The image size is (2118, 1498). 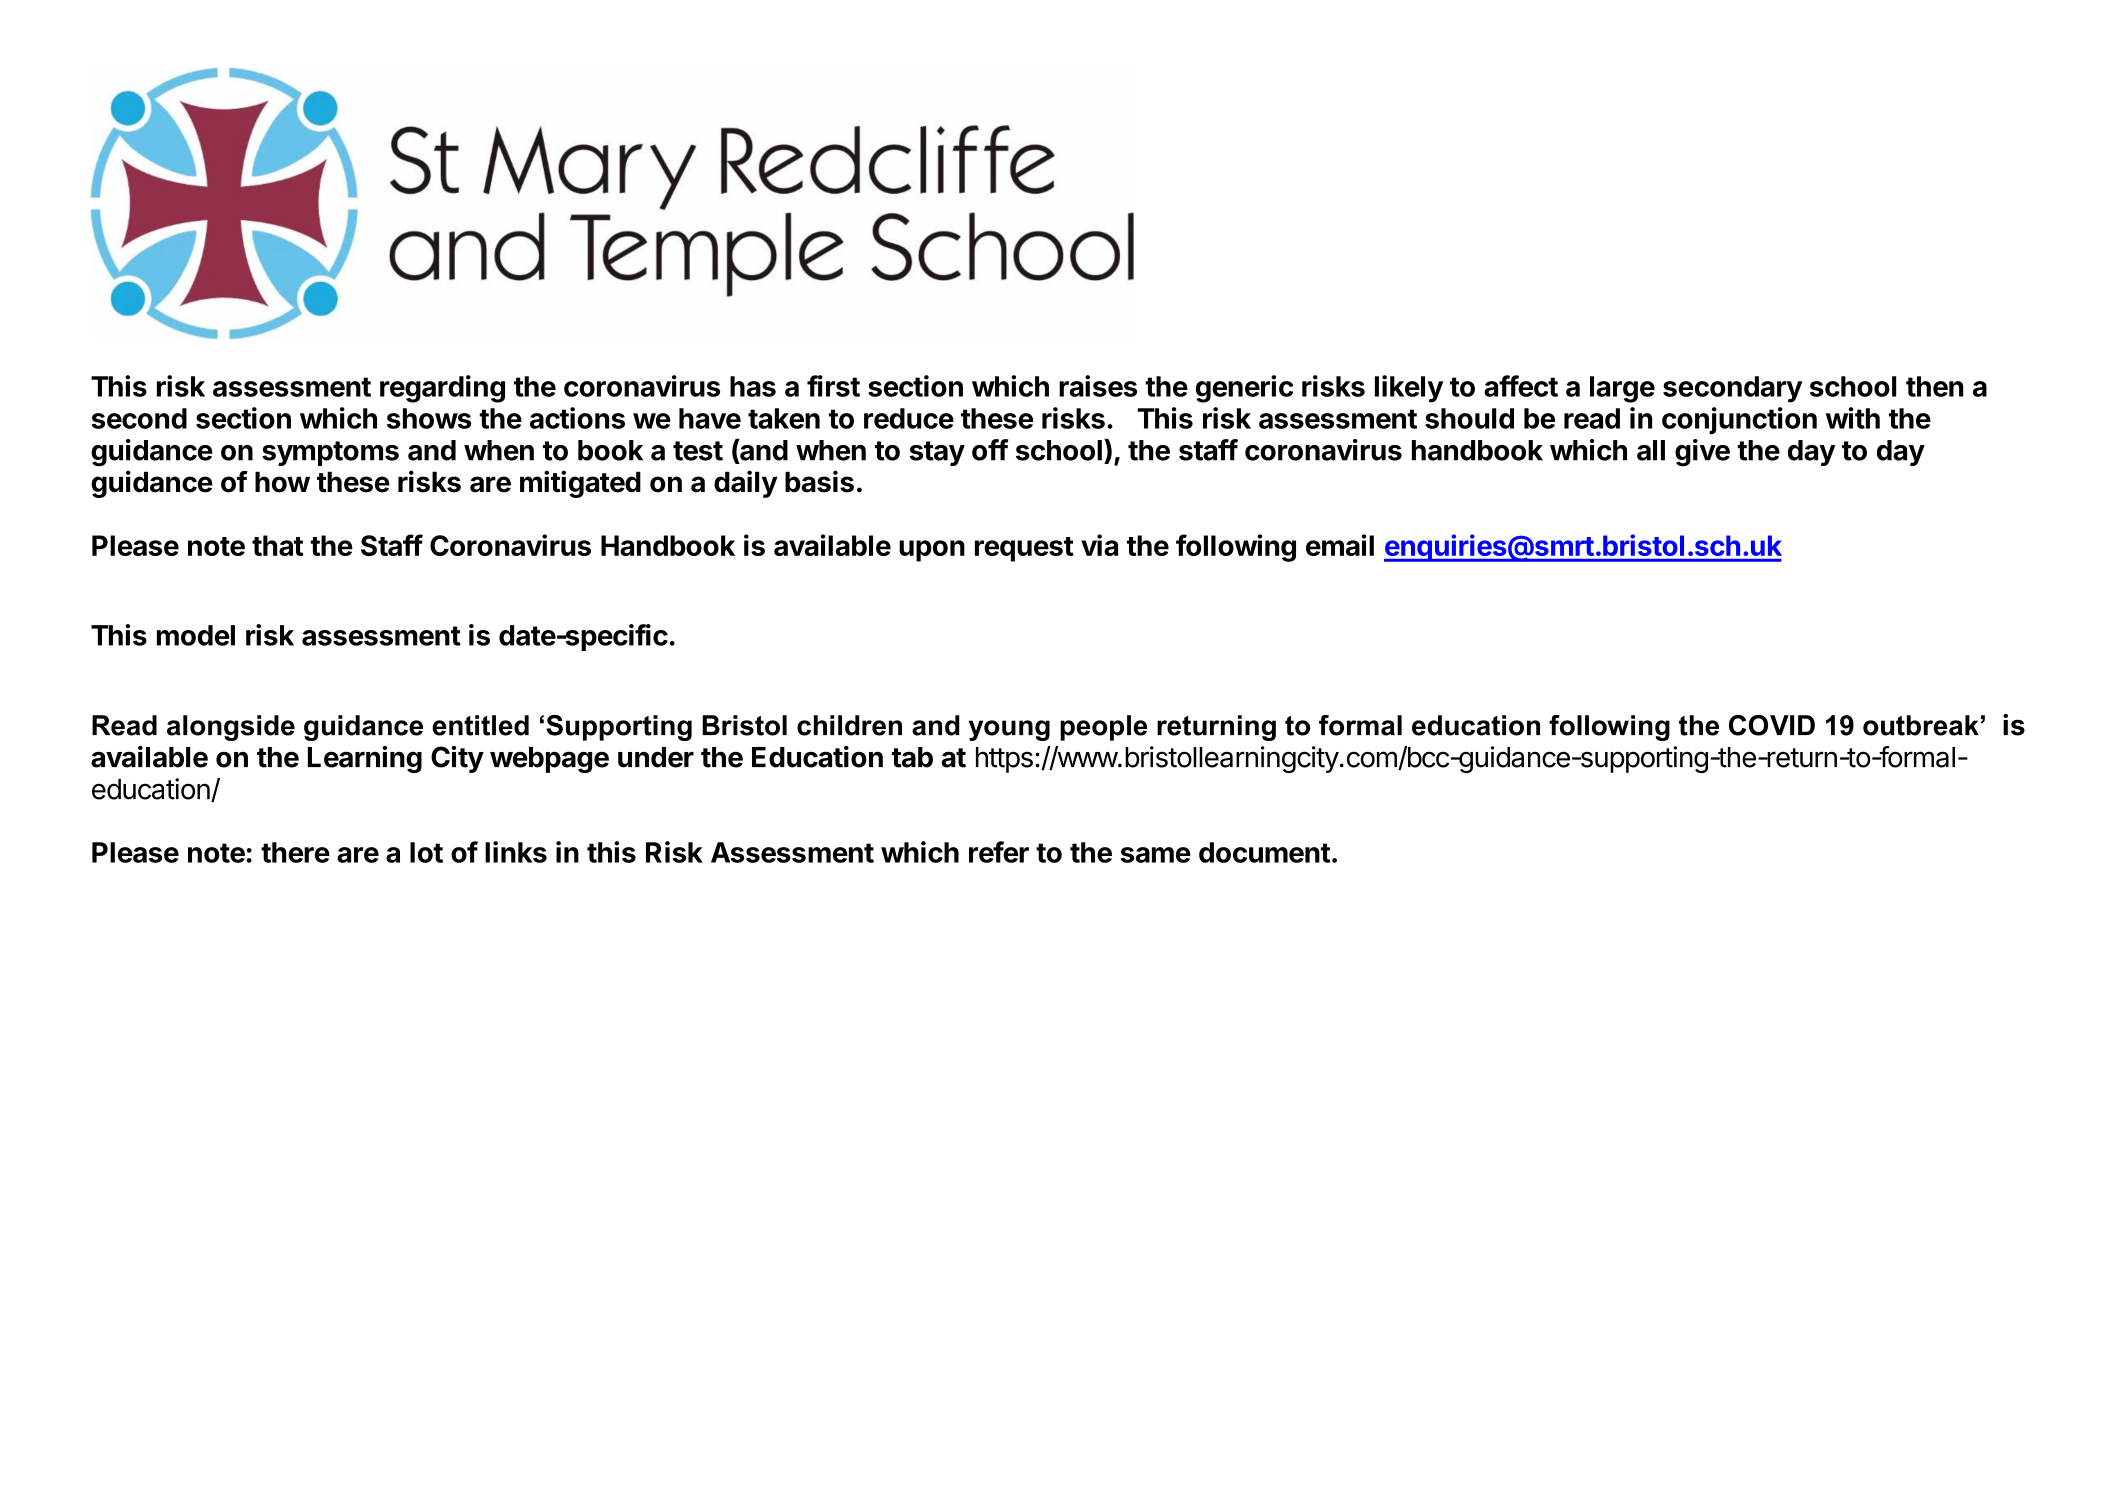 What do you see at coordinates (1104, 728) in the screenshot?
I see `people` at bounding box center [1104, 728].
